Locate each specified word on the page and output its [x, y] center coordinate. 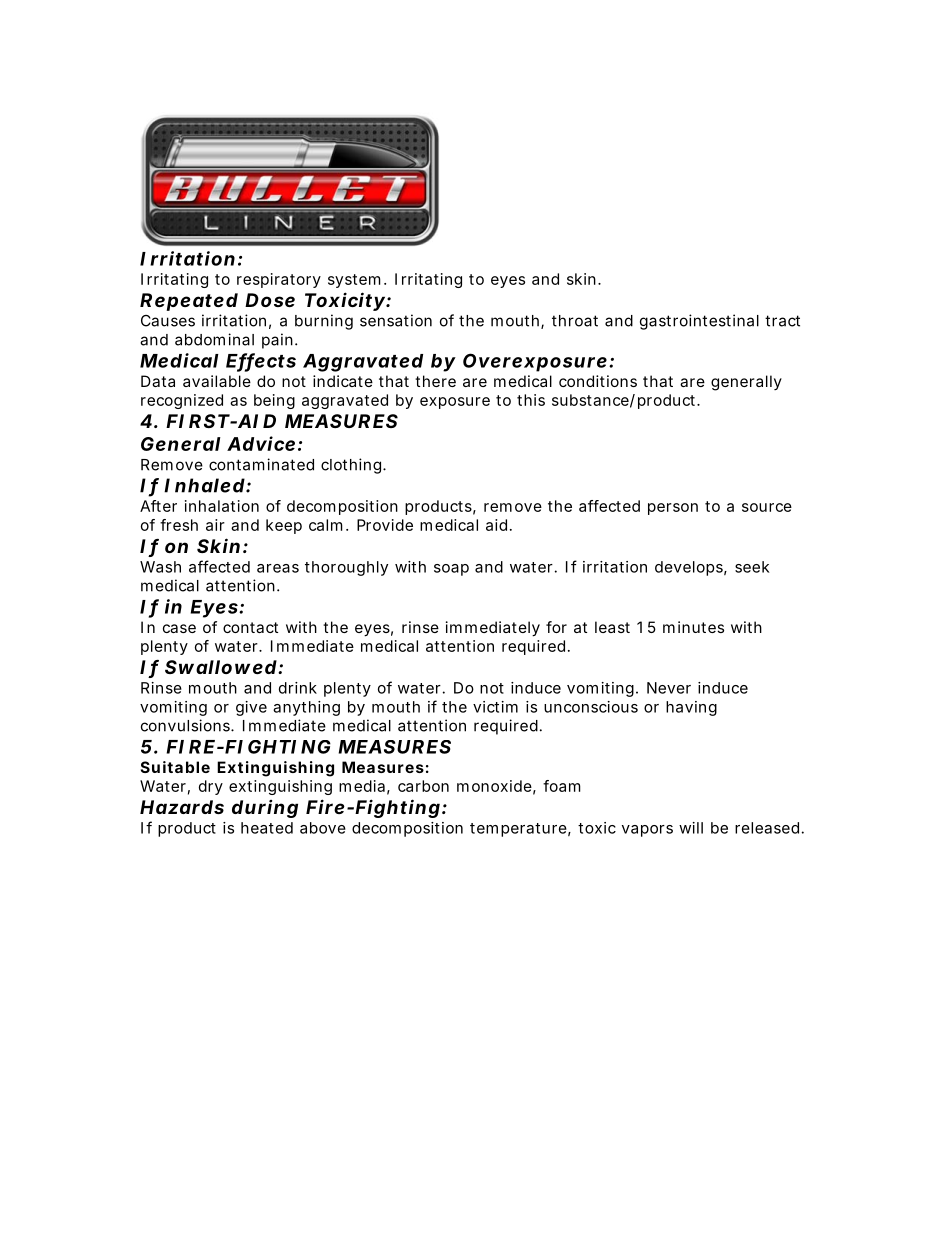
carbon [423, 786]
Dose [270, 300]
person [673, 509]
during [265, 809]
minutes [693, 627]
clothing [352, 466]
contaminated [261, 464]
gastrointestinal [699, 322]
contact [250, 627]
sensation [396, 320]
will [691, 828]
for [556, 627]
